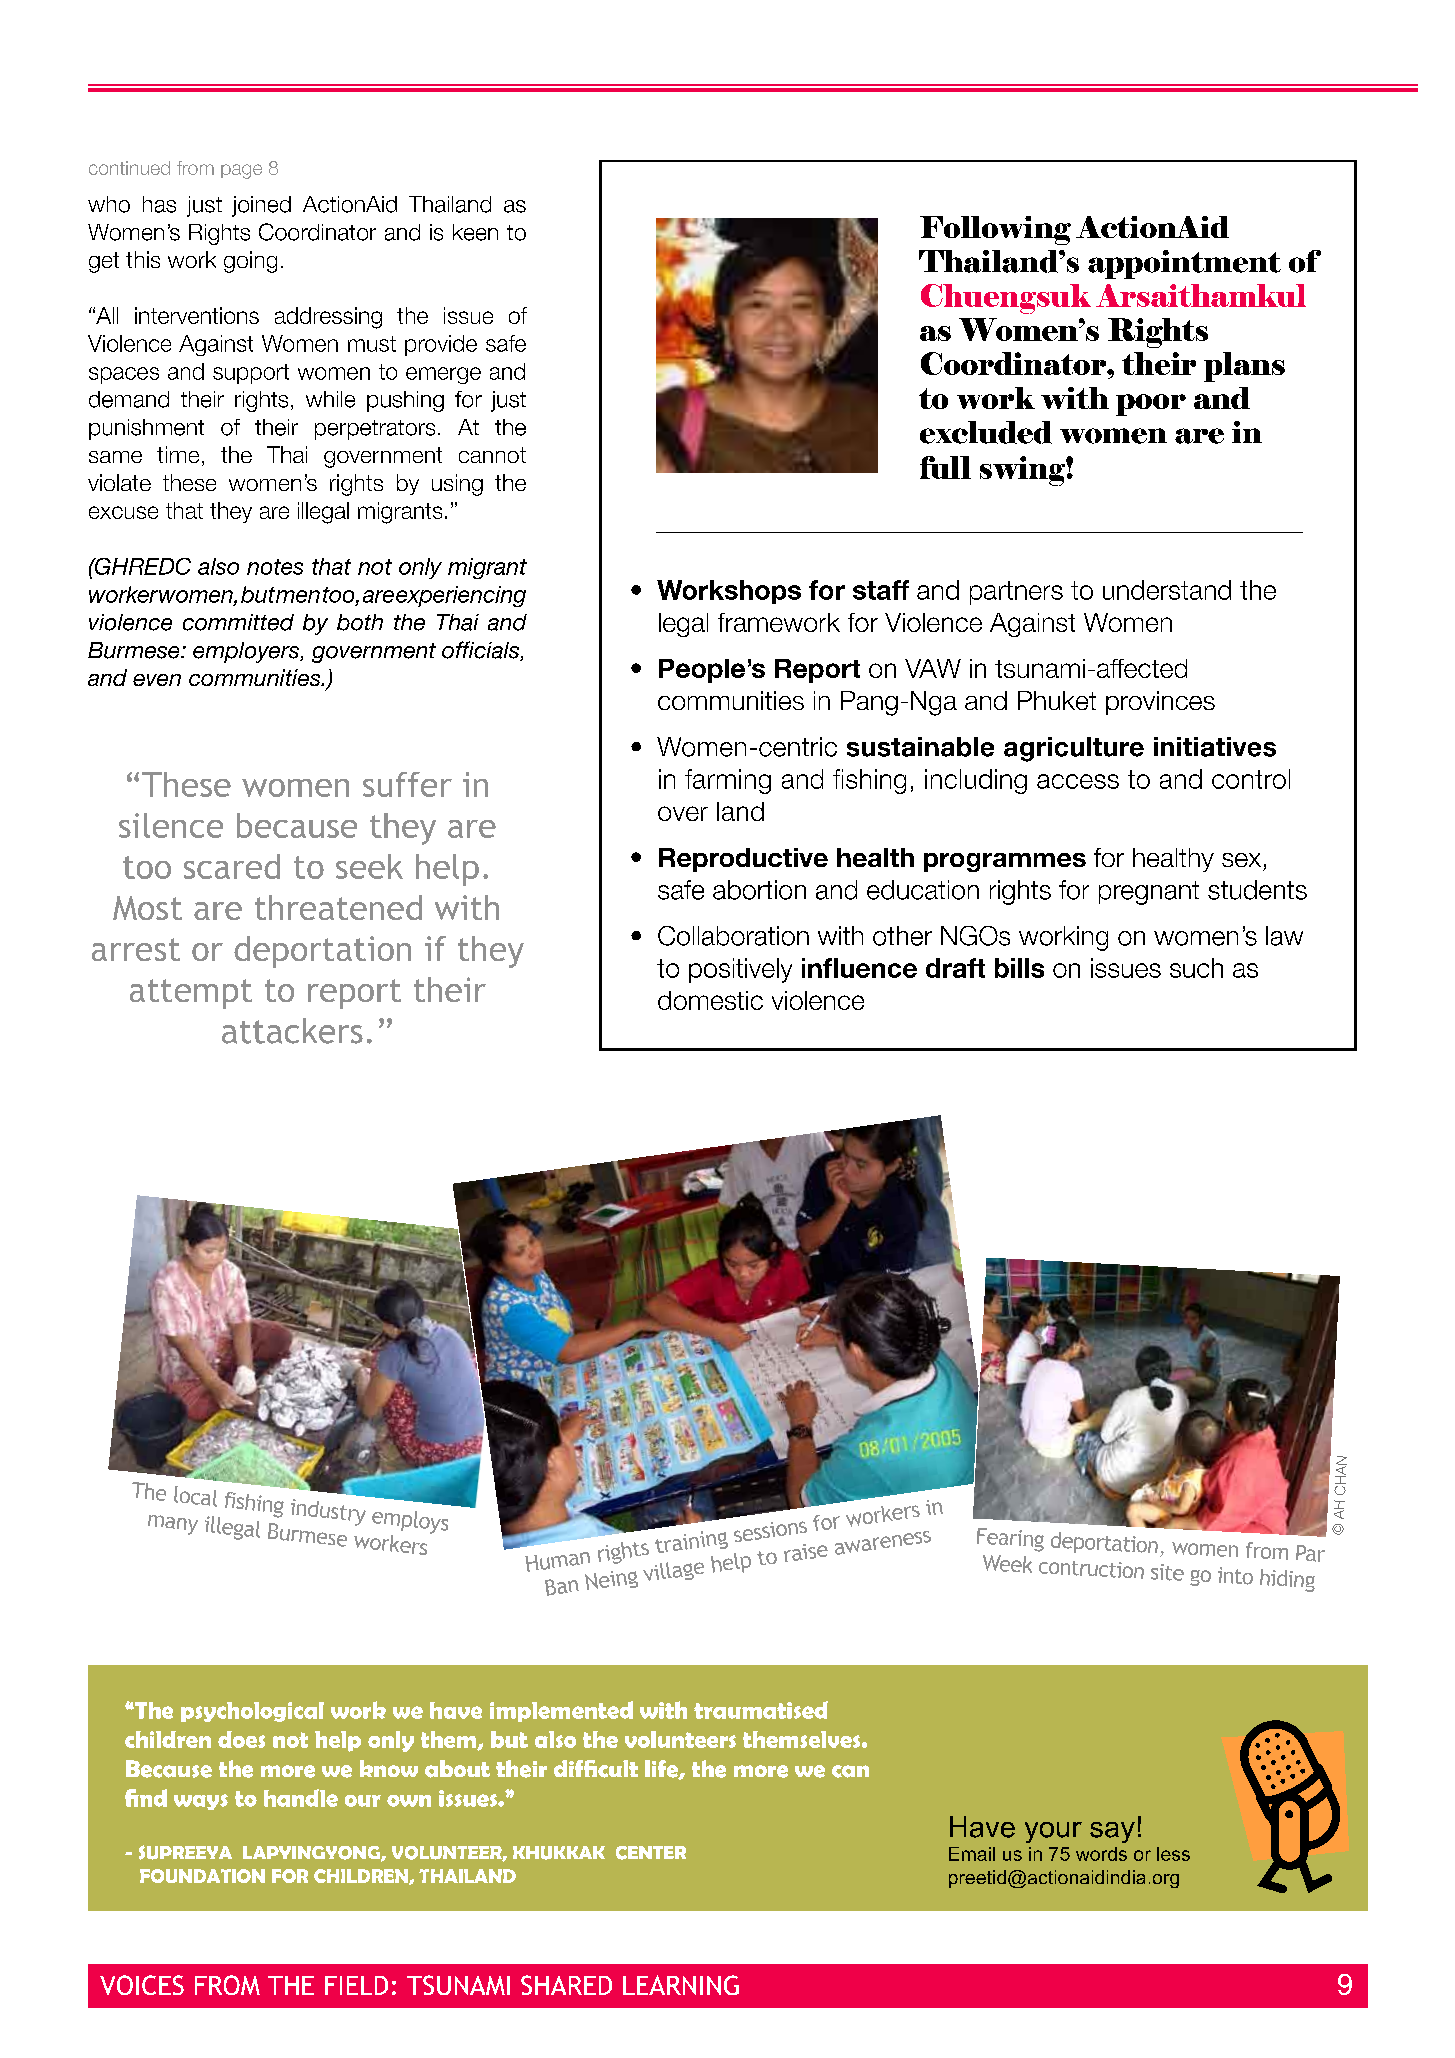 Image resolution: width=1455 pixels, height=2058 pixels. Describe the element at coordinates (252, 1712) in the image. I see `psychological` at that location.
